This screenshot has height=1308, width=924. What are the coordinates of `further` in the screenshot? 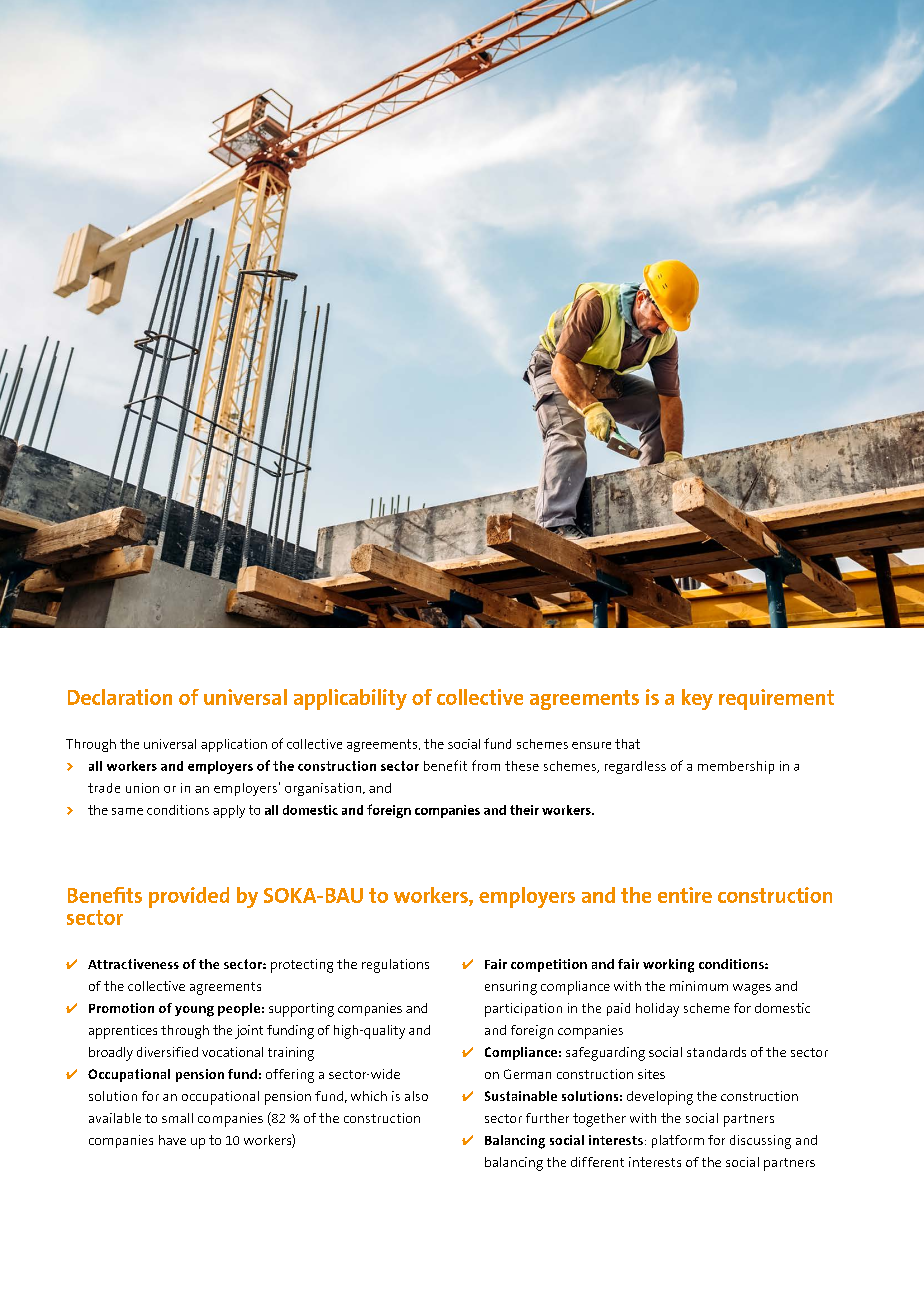 It's located at (547, 1118).
